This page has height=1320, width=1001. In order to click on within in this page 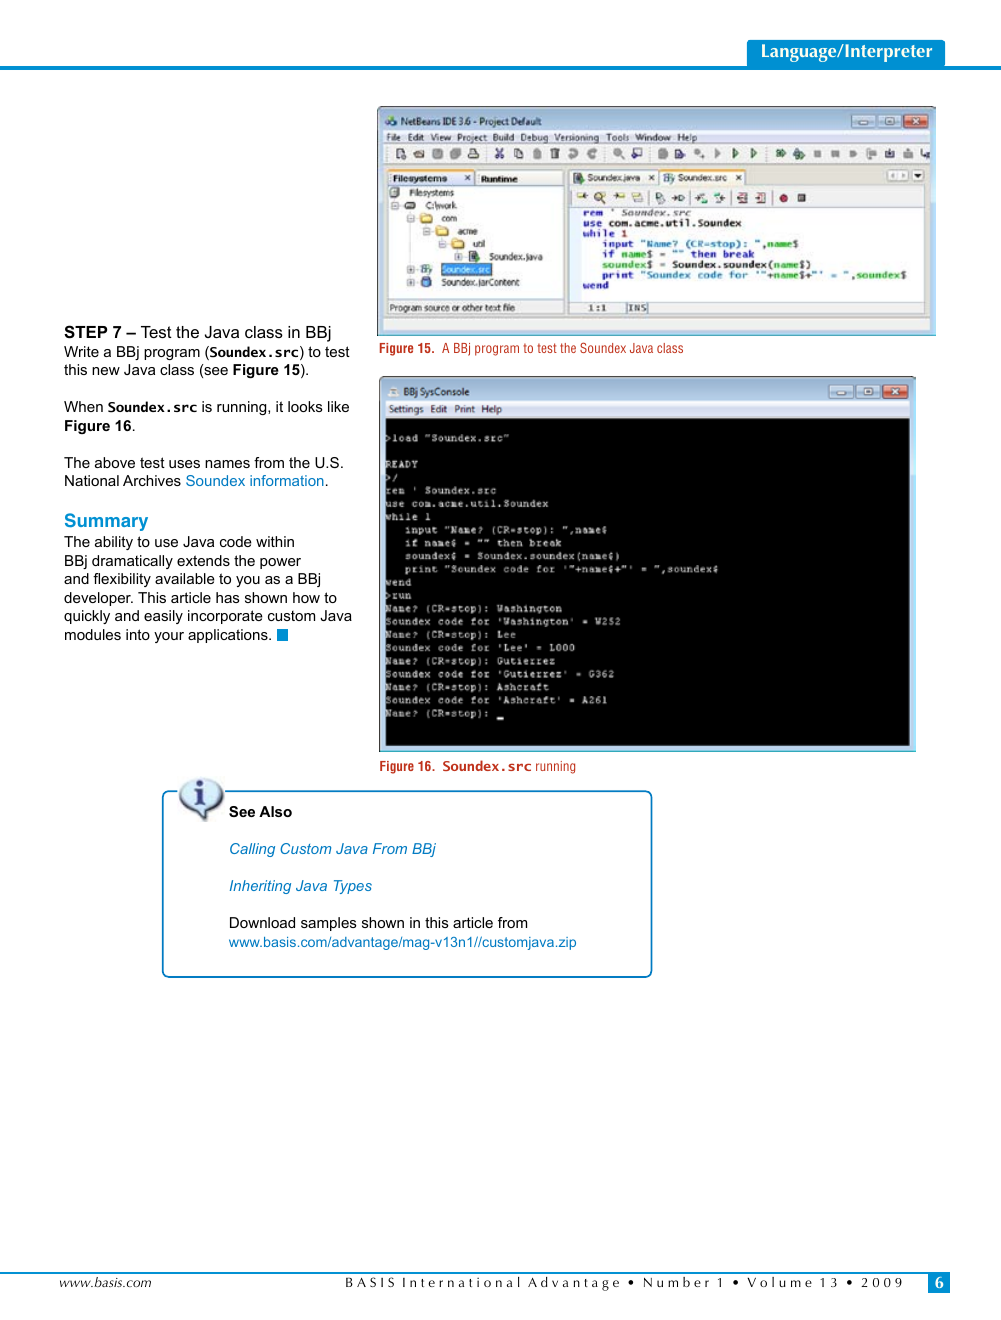, I will do `click(275, 541)`.
